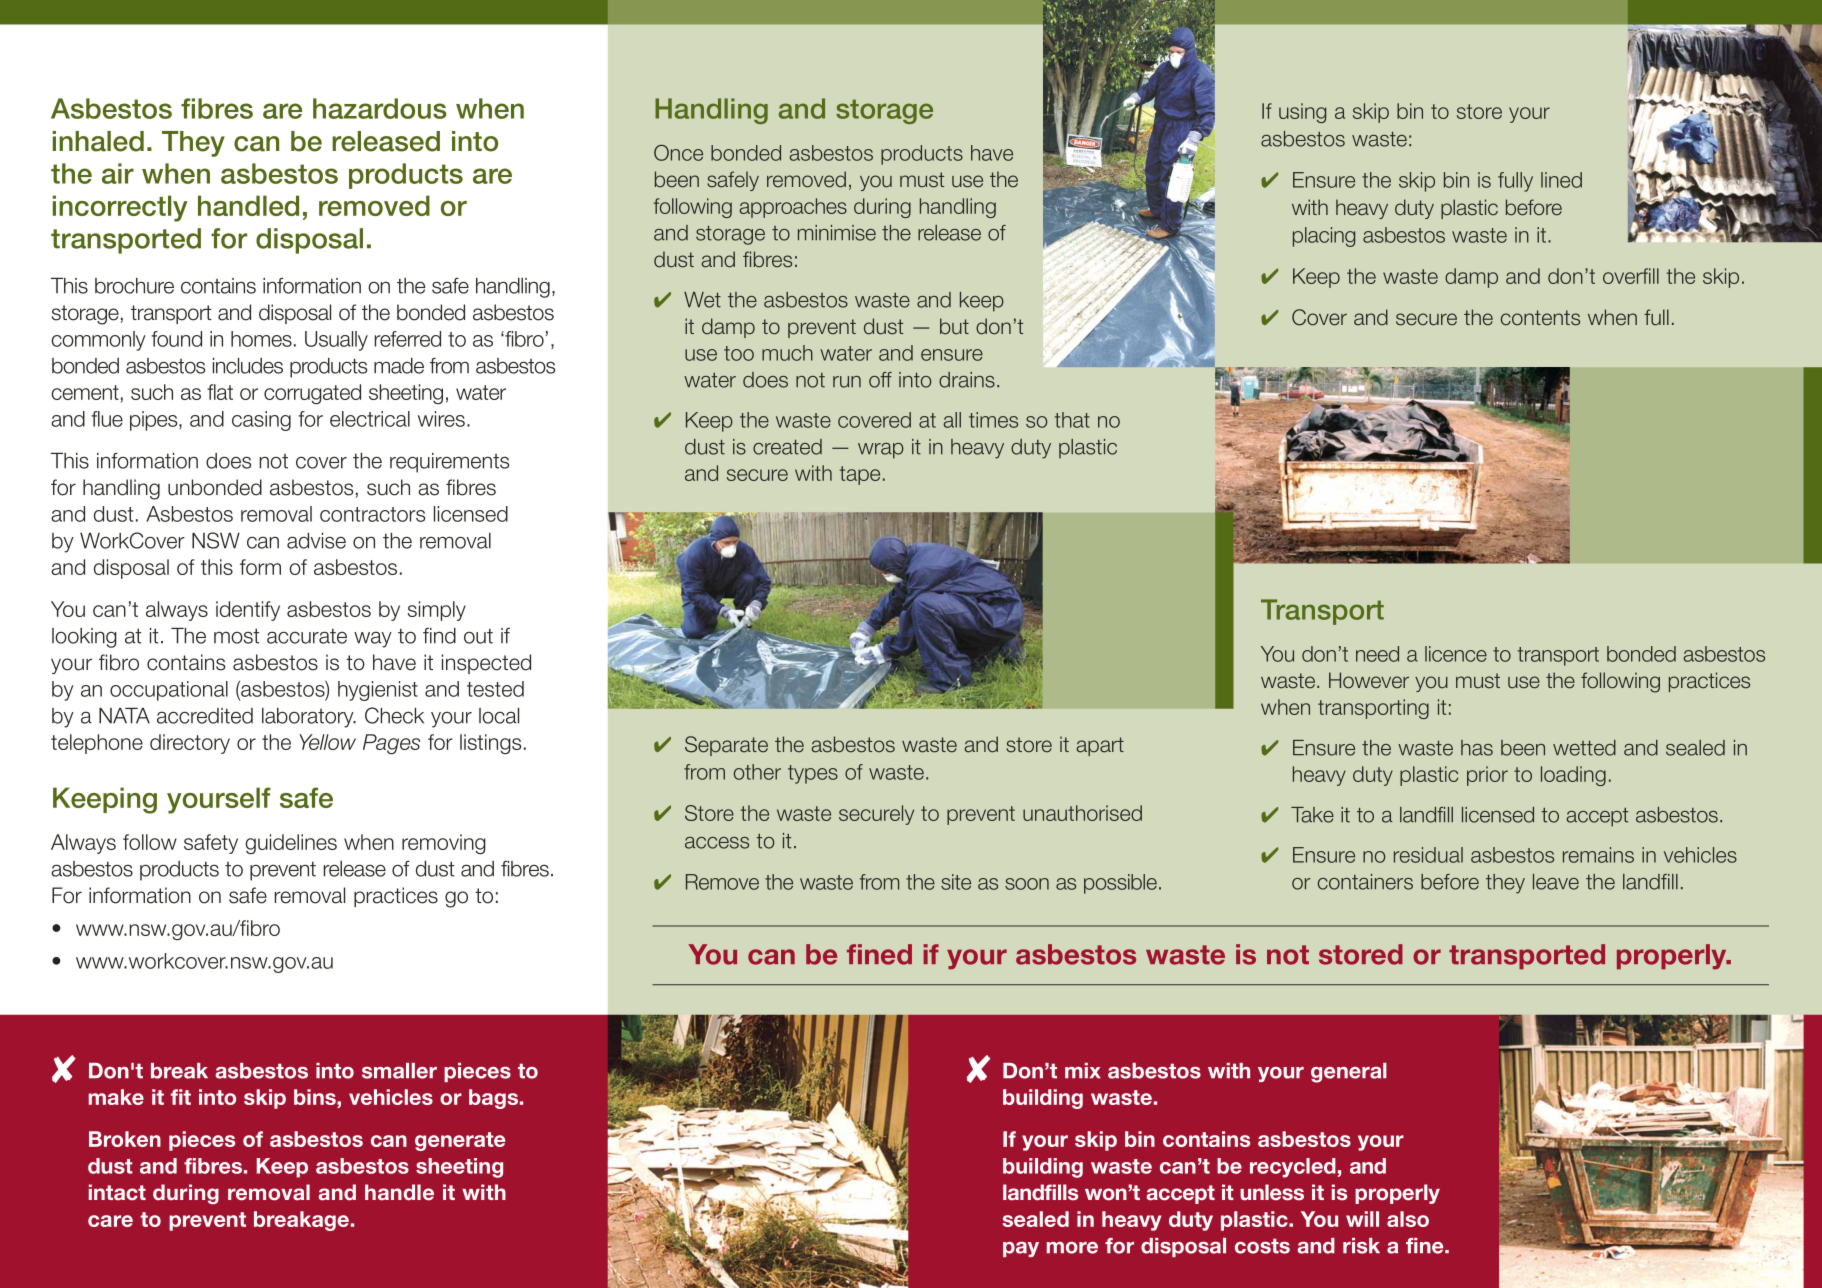  What do you see at coordinates (316, 541) in the screenshot?
I see `advise` at bounding box center [316, 541].
